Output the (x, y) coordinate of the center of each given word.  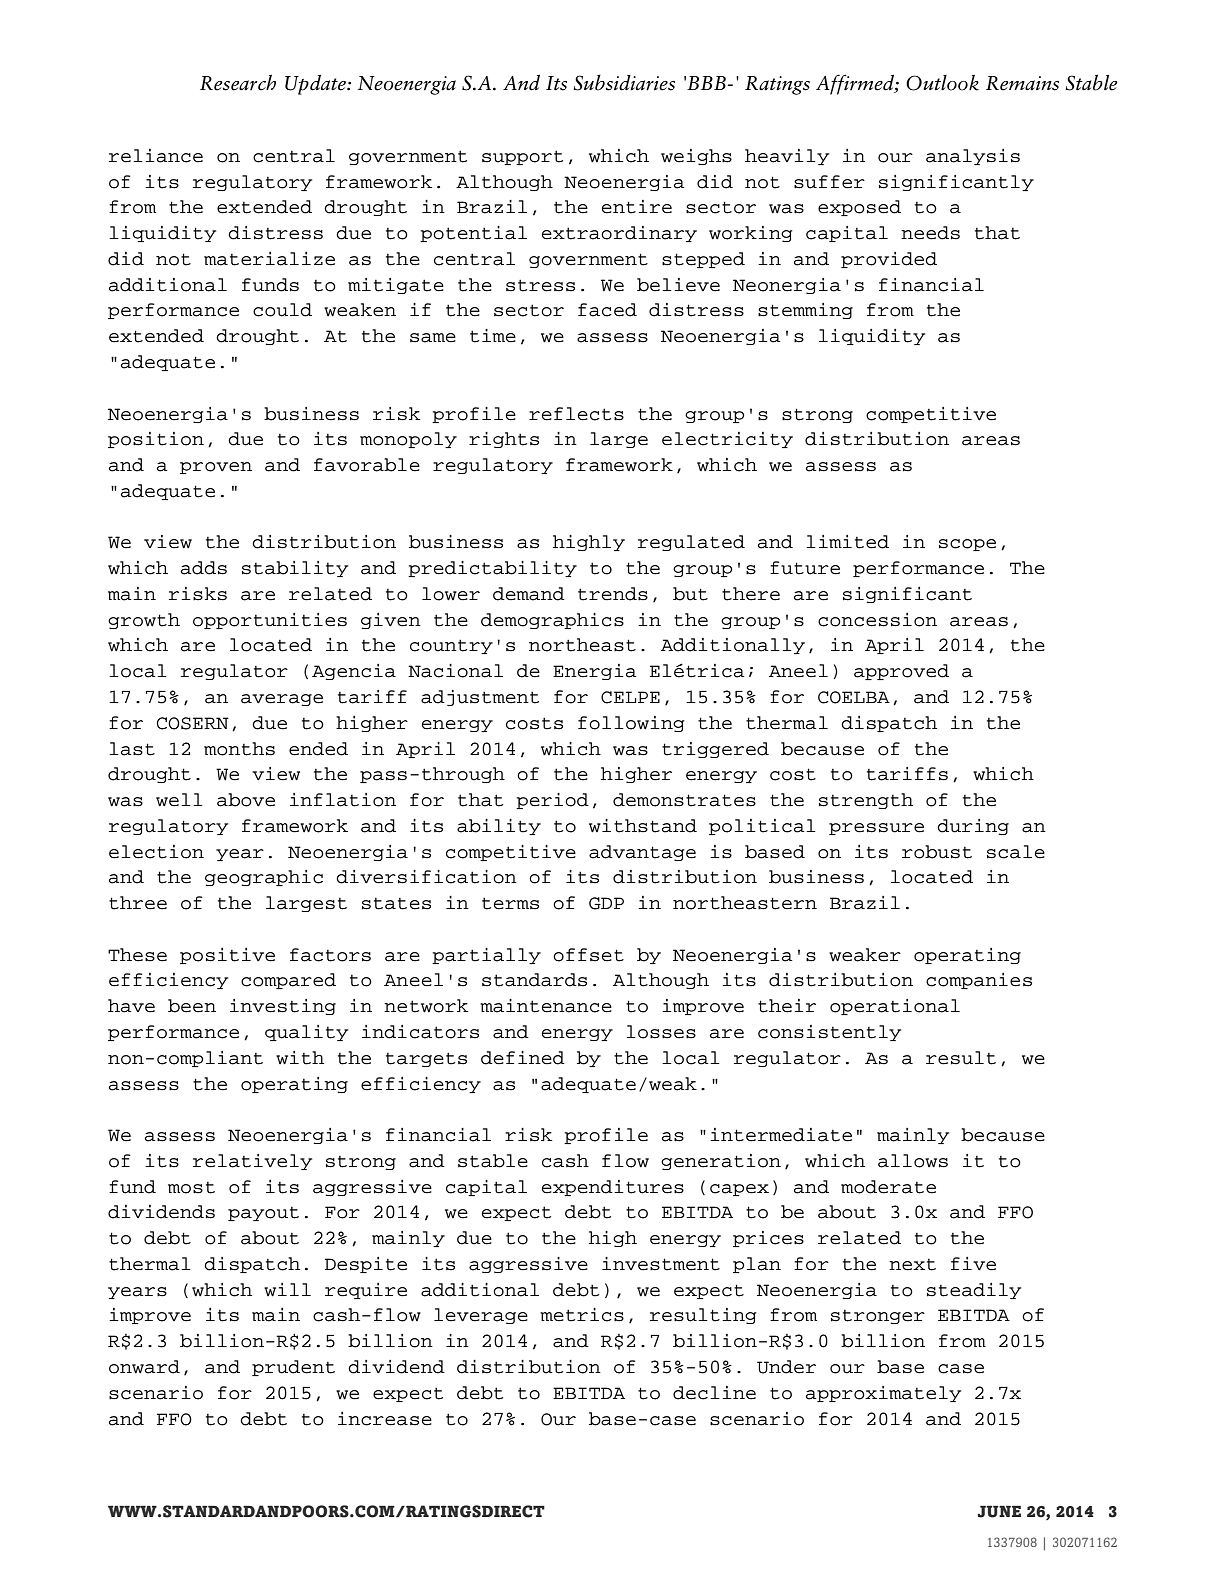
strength (866, 801)
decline (714, 1393)
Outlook (942, 83)
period (552, 801)
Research (238, 82)
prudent (293, 1368)
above (246, 800)
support (522, 158)
